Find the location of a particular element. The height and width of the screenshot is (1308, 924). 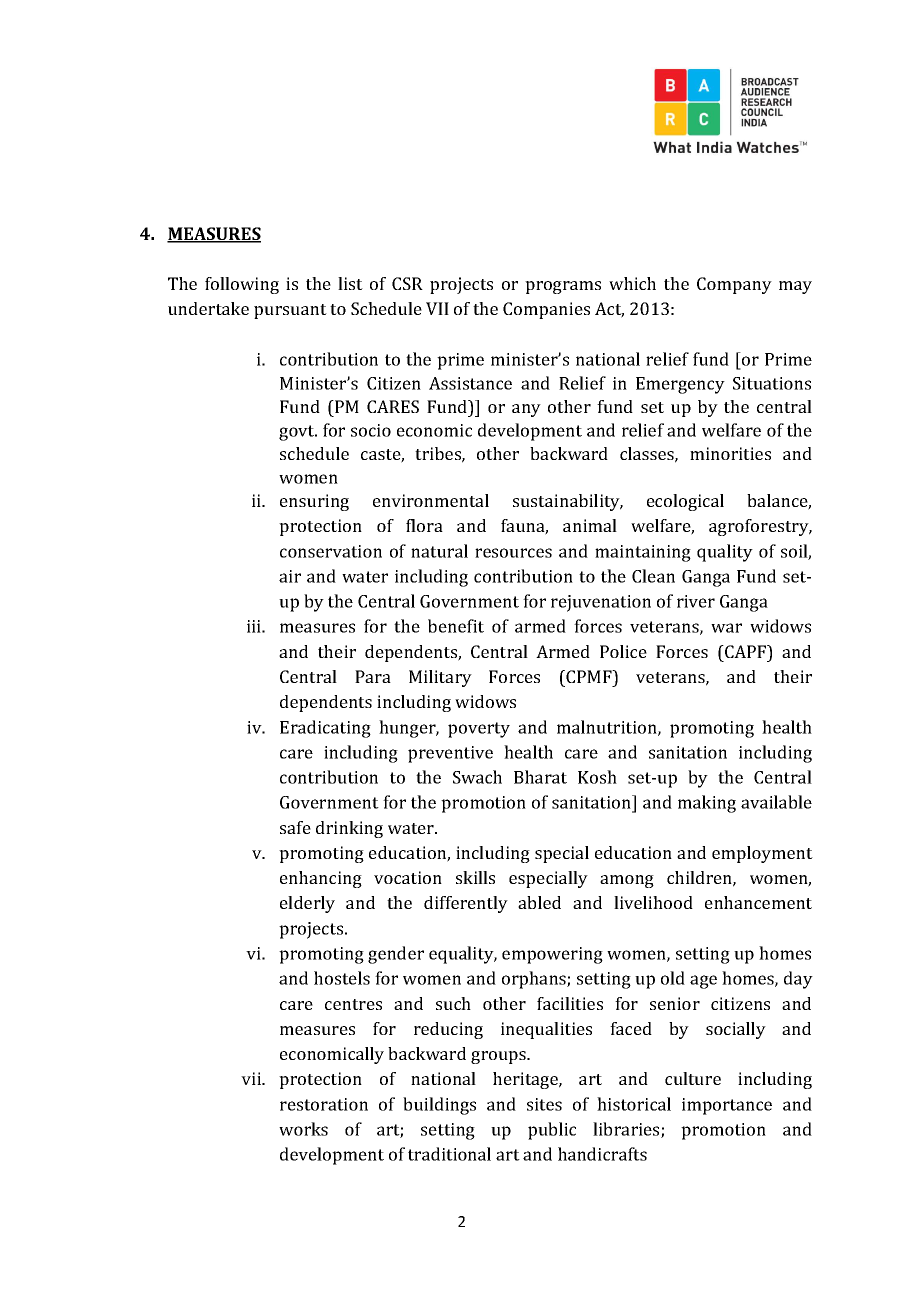

ensuring is located at coordinates (314, 502).
